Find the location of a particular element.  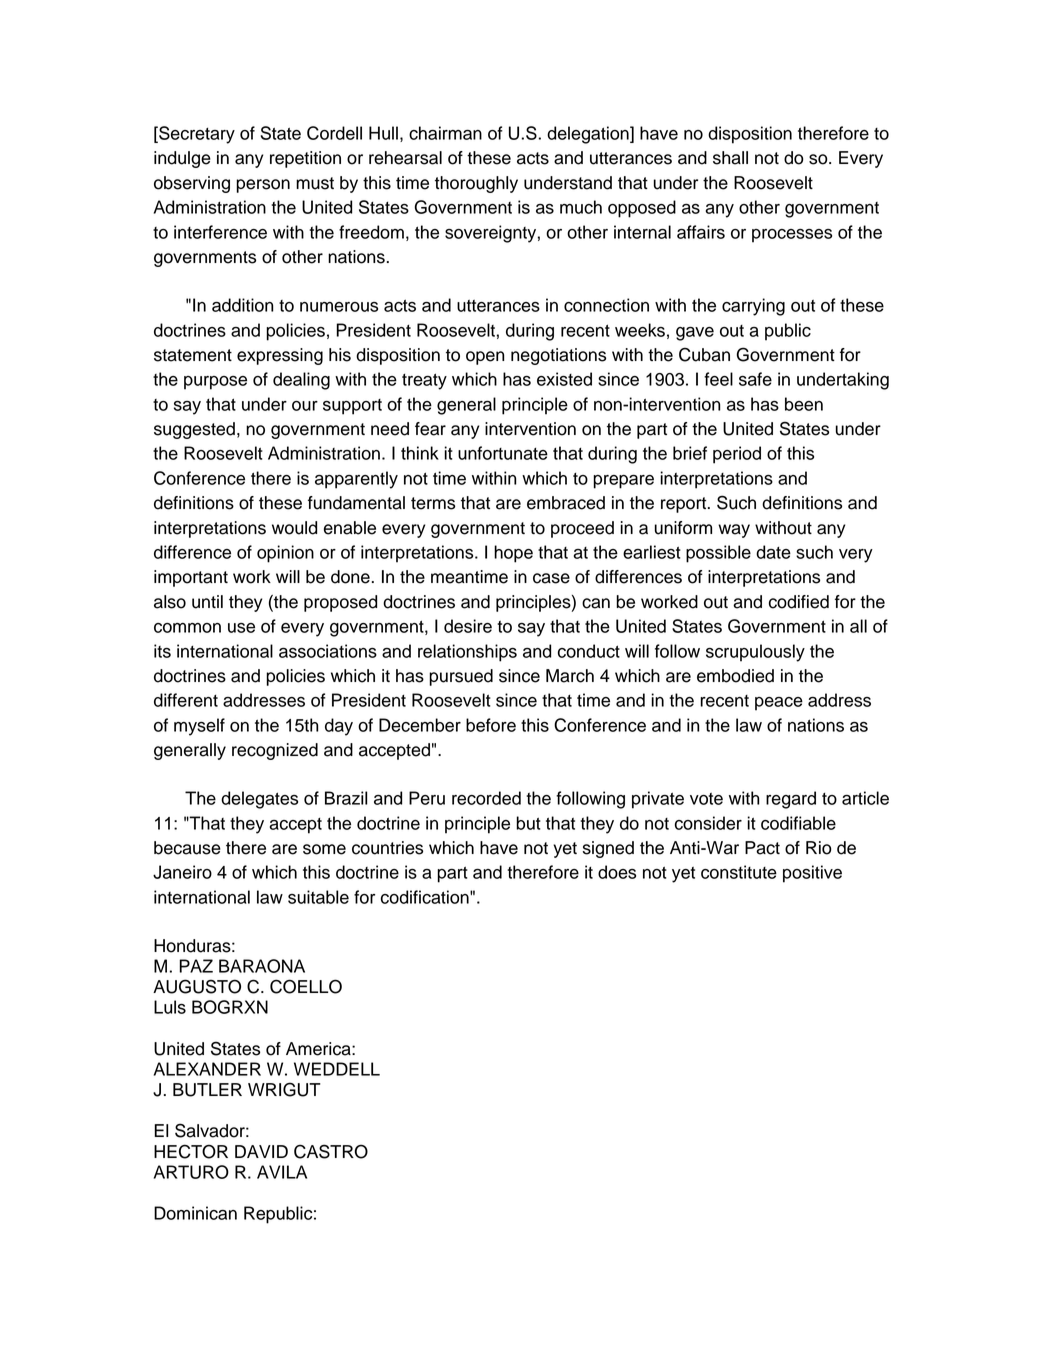

regard is located at coordinates (791, 800).
